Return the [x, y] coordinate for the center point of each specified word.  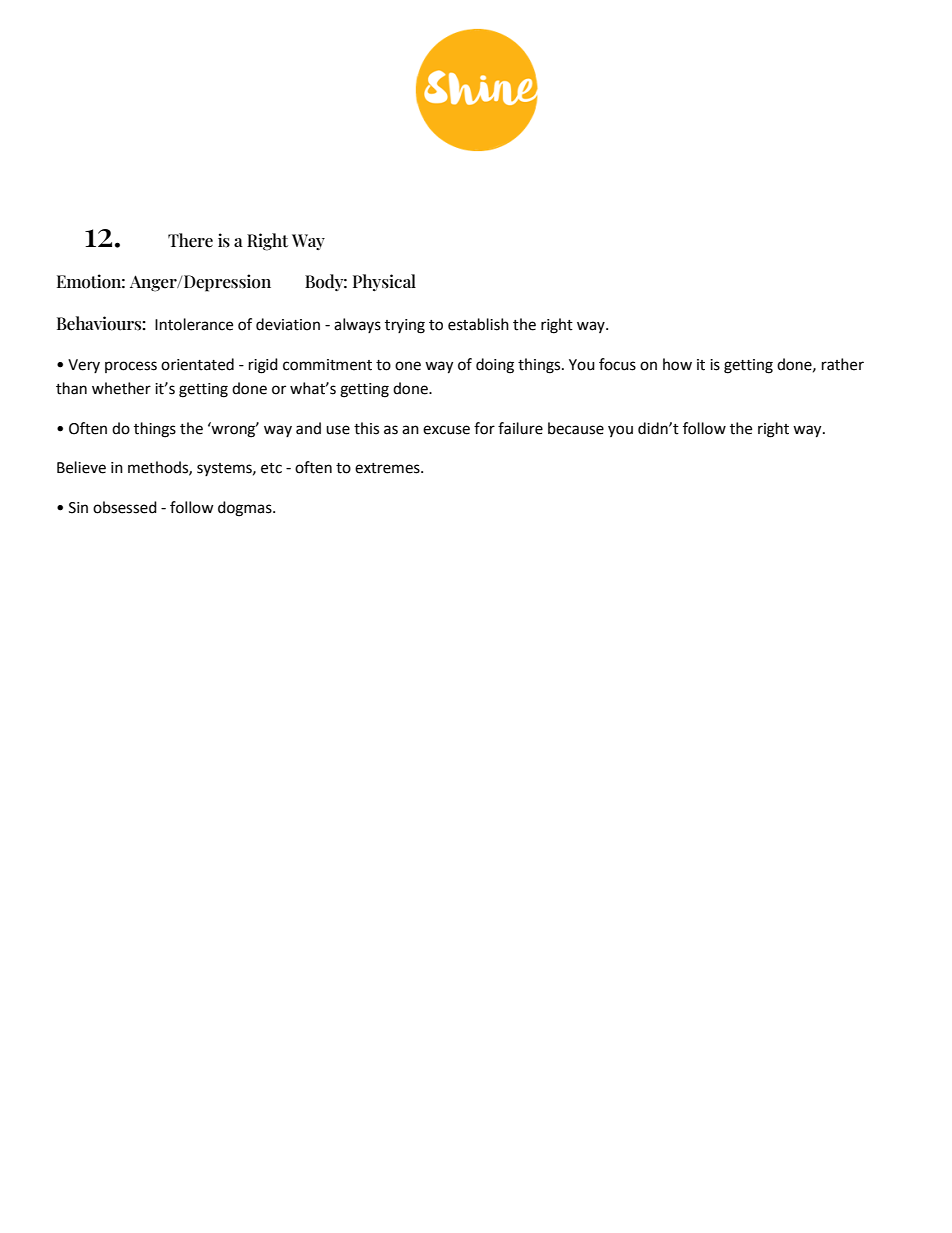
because [576, 428]
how [677, 364]
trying [405, 326]
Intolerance [194, 324]
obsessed [125, 507]
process [131, 367]
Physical [384, 282]
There [190, 240]
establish [478, 324]
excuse [446, 430]
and [308, 428]
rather [843, 364]
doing [495, 366]
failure [520, 428]
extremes [388, 468]
